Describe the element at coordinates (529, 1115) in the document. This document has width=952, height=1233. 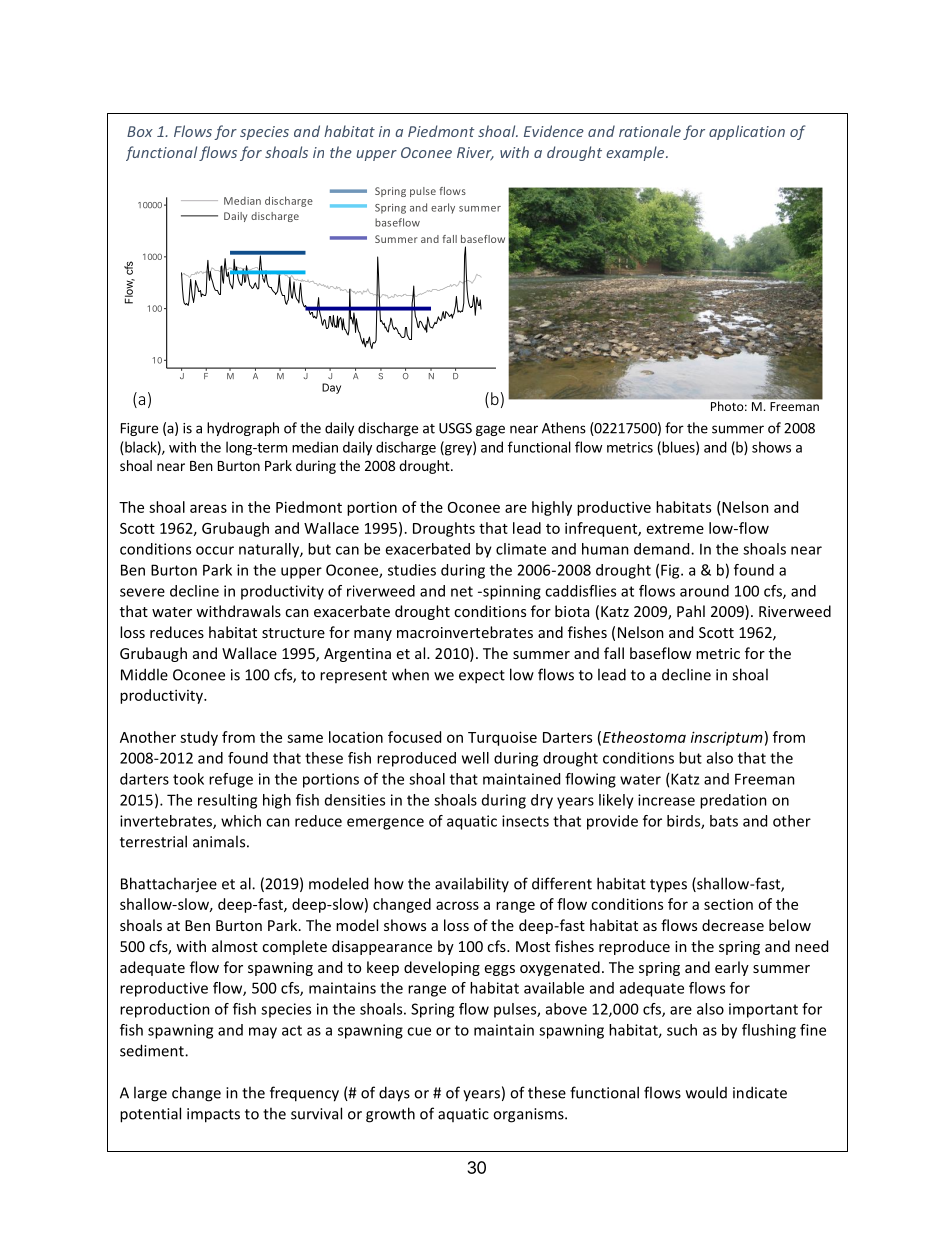
I see `organisms` at that location.
